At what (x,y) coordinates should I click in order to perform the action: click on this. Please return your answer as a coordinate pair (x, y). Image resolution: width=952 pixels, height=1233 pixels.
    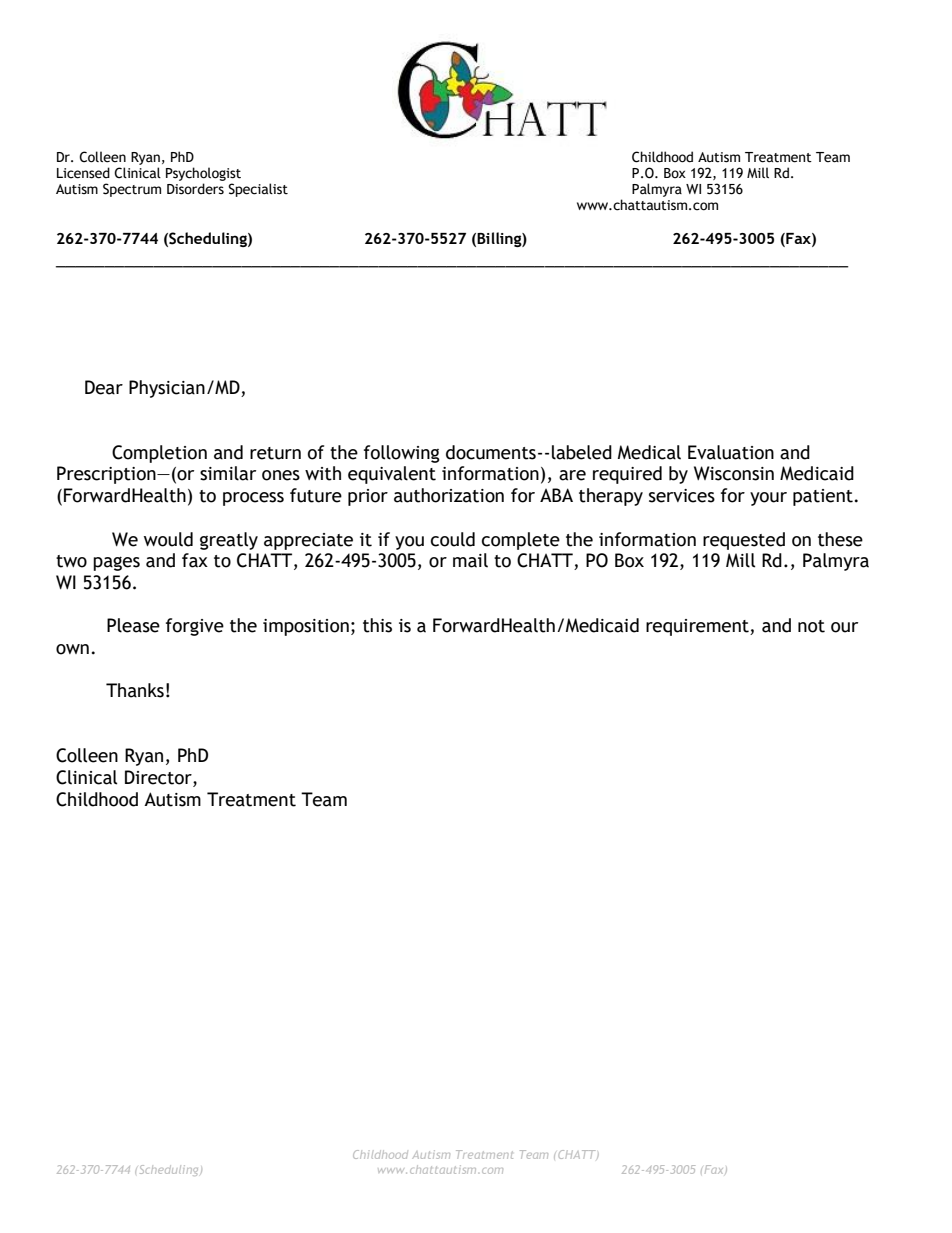
    Looking at the image, I should click on (377, 625).
